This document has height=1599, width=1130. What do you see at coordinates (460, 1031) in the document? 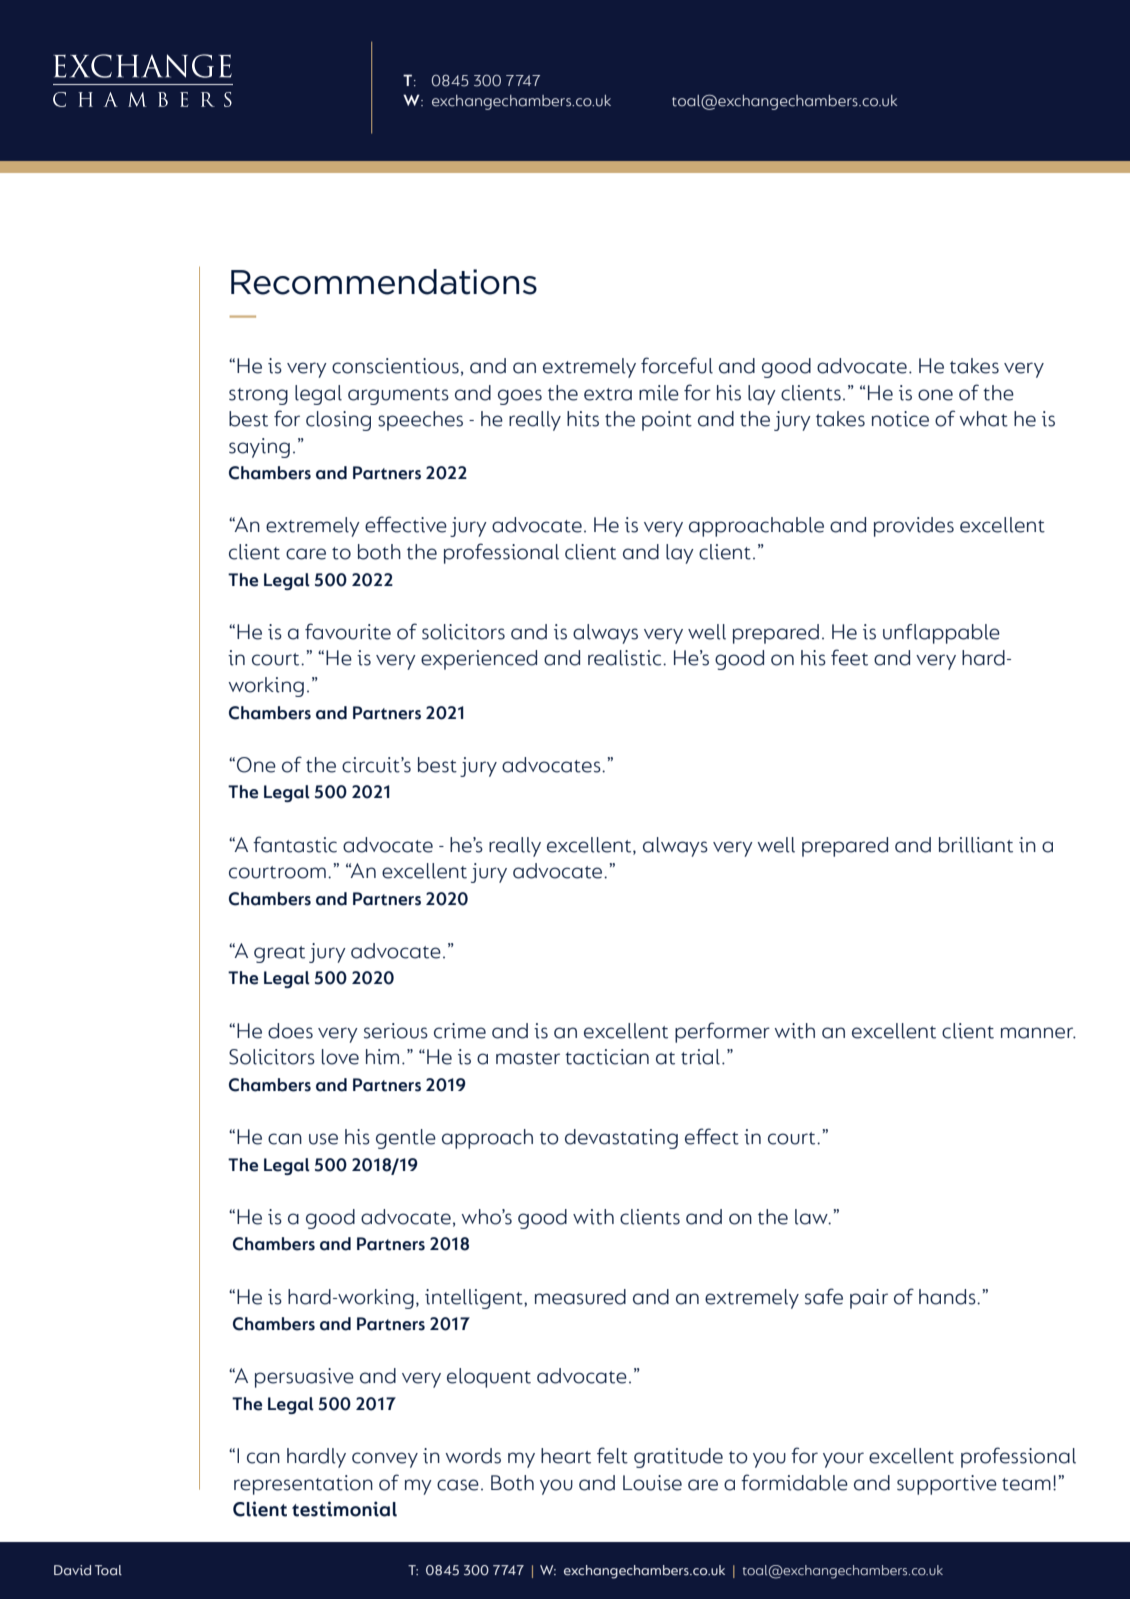
I see `crime` at bounding box center [460, 1031].
